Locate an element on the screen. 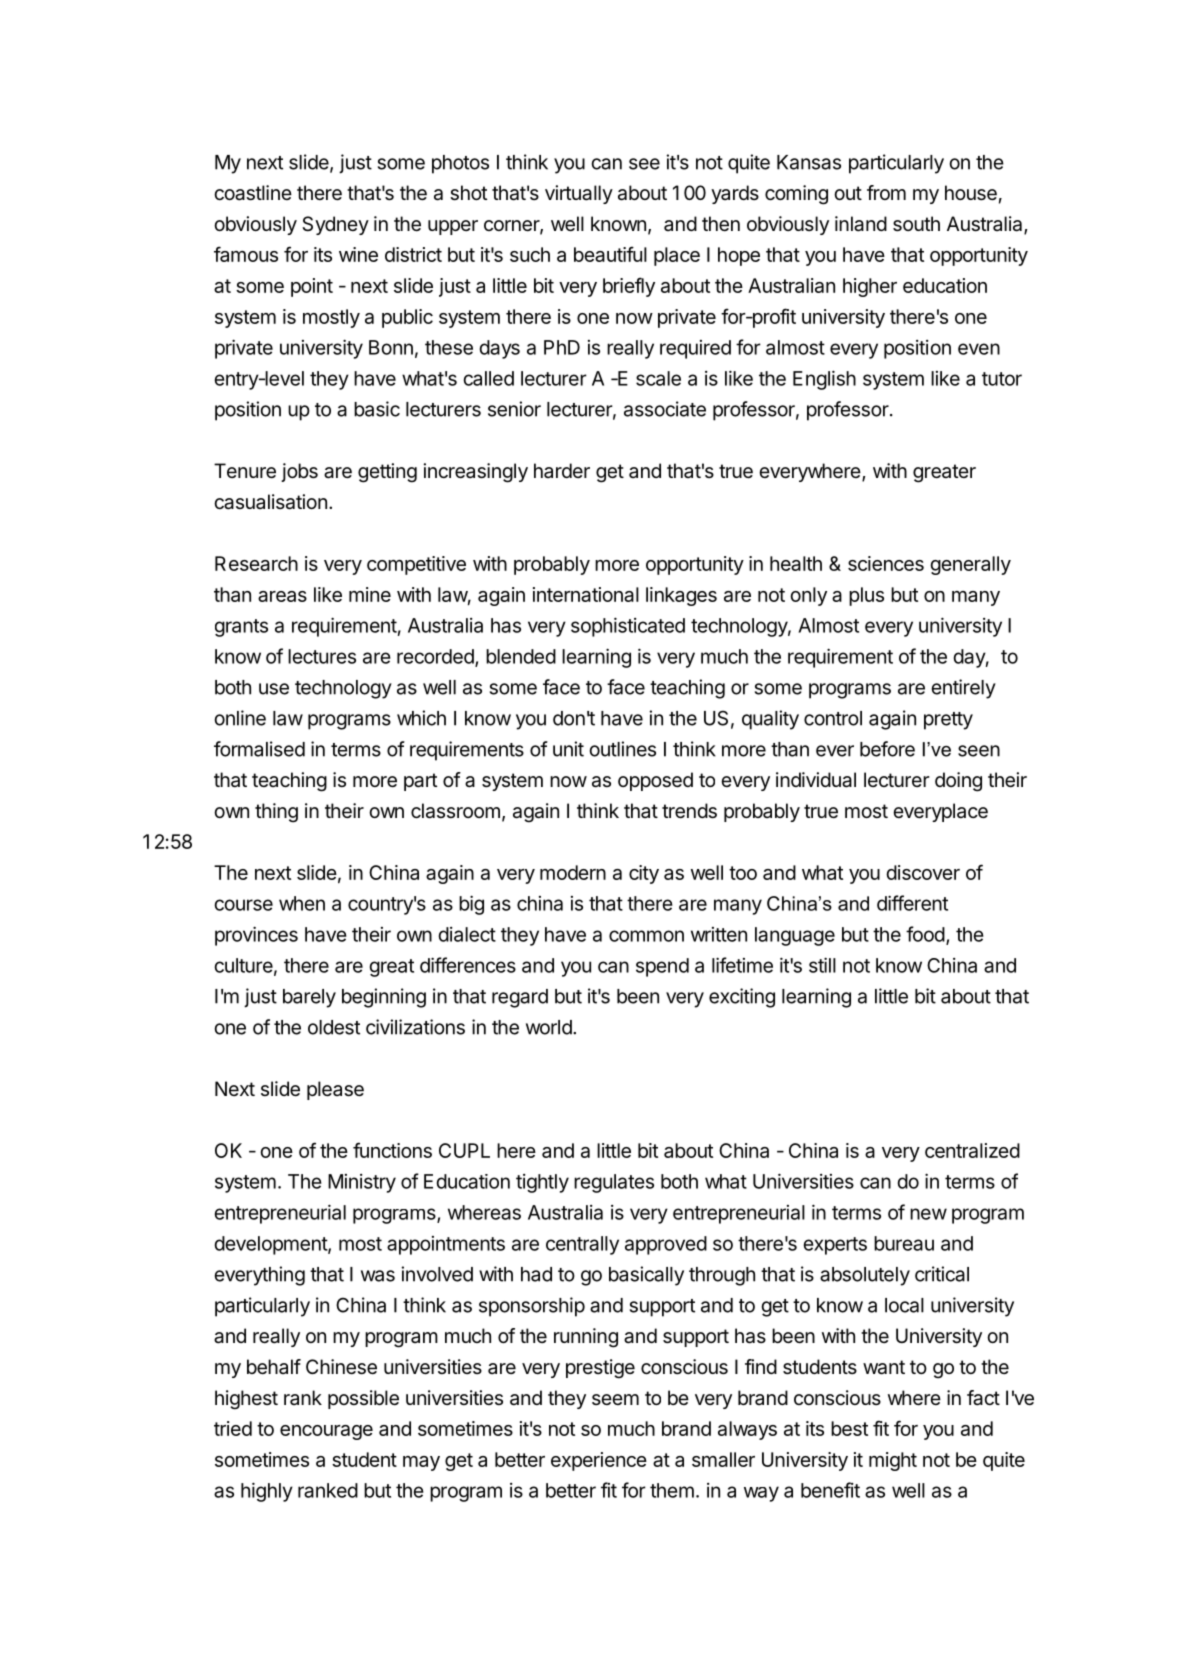 The height and width of the screenshot is (1667, 1178). encourage is located at coordinates (326, 1432).
